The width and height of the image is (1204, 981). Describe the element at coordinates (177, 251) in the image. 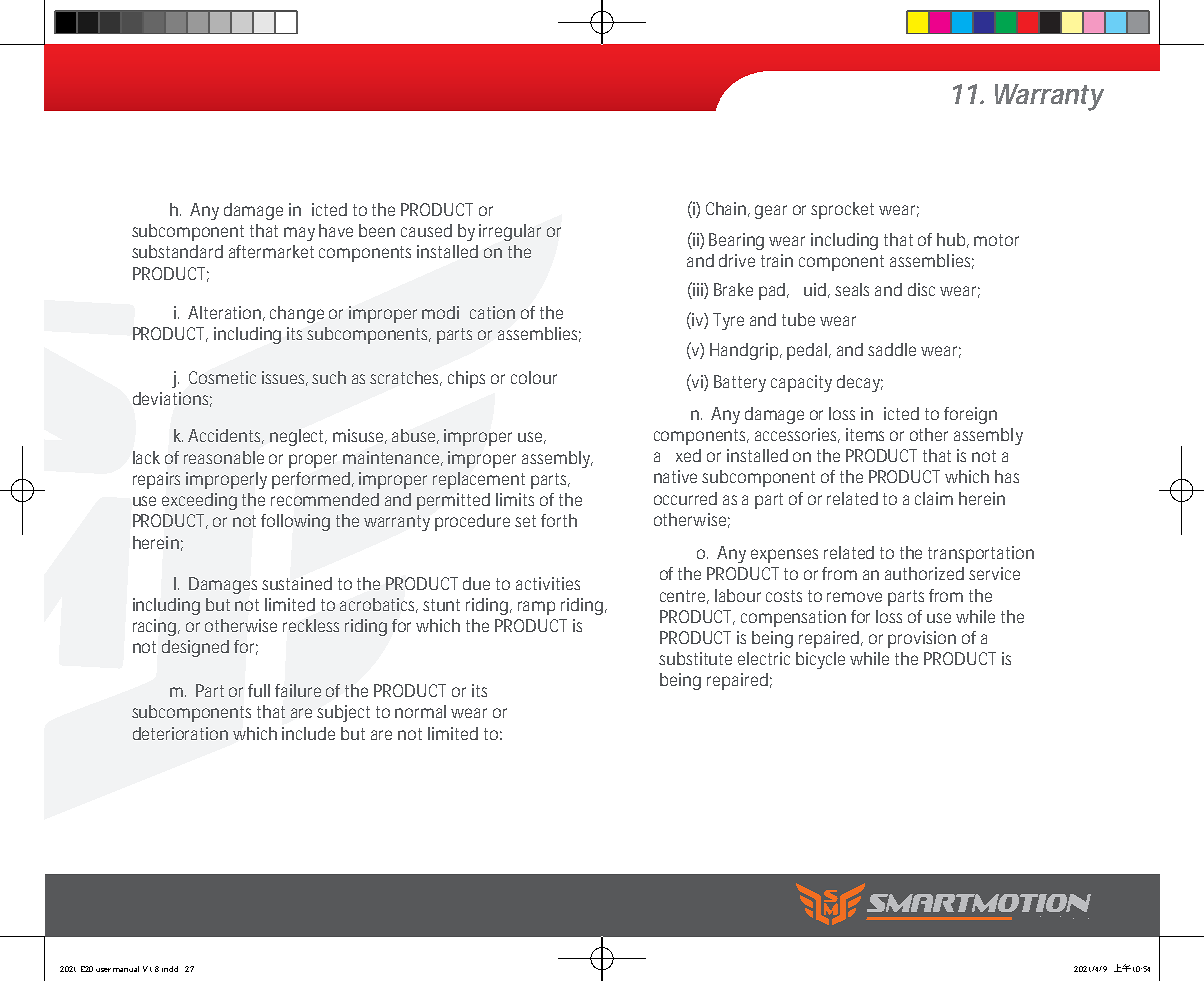

I see `substandard` at that location.
